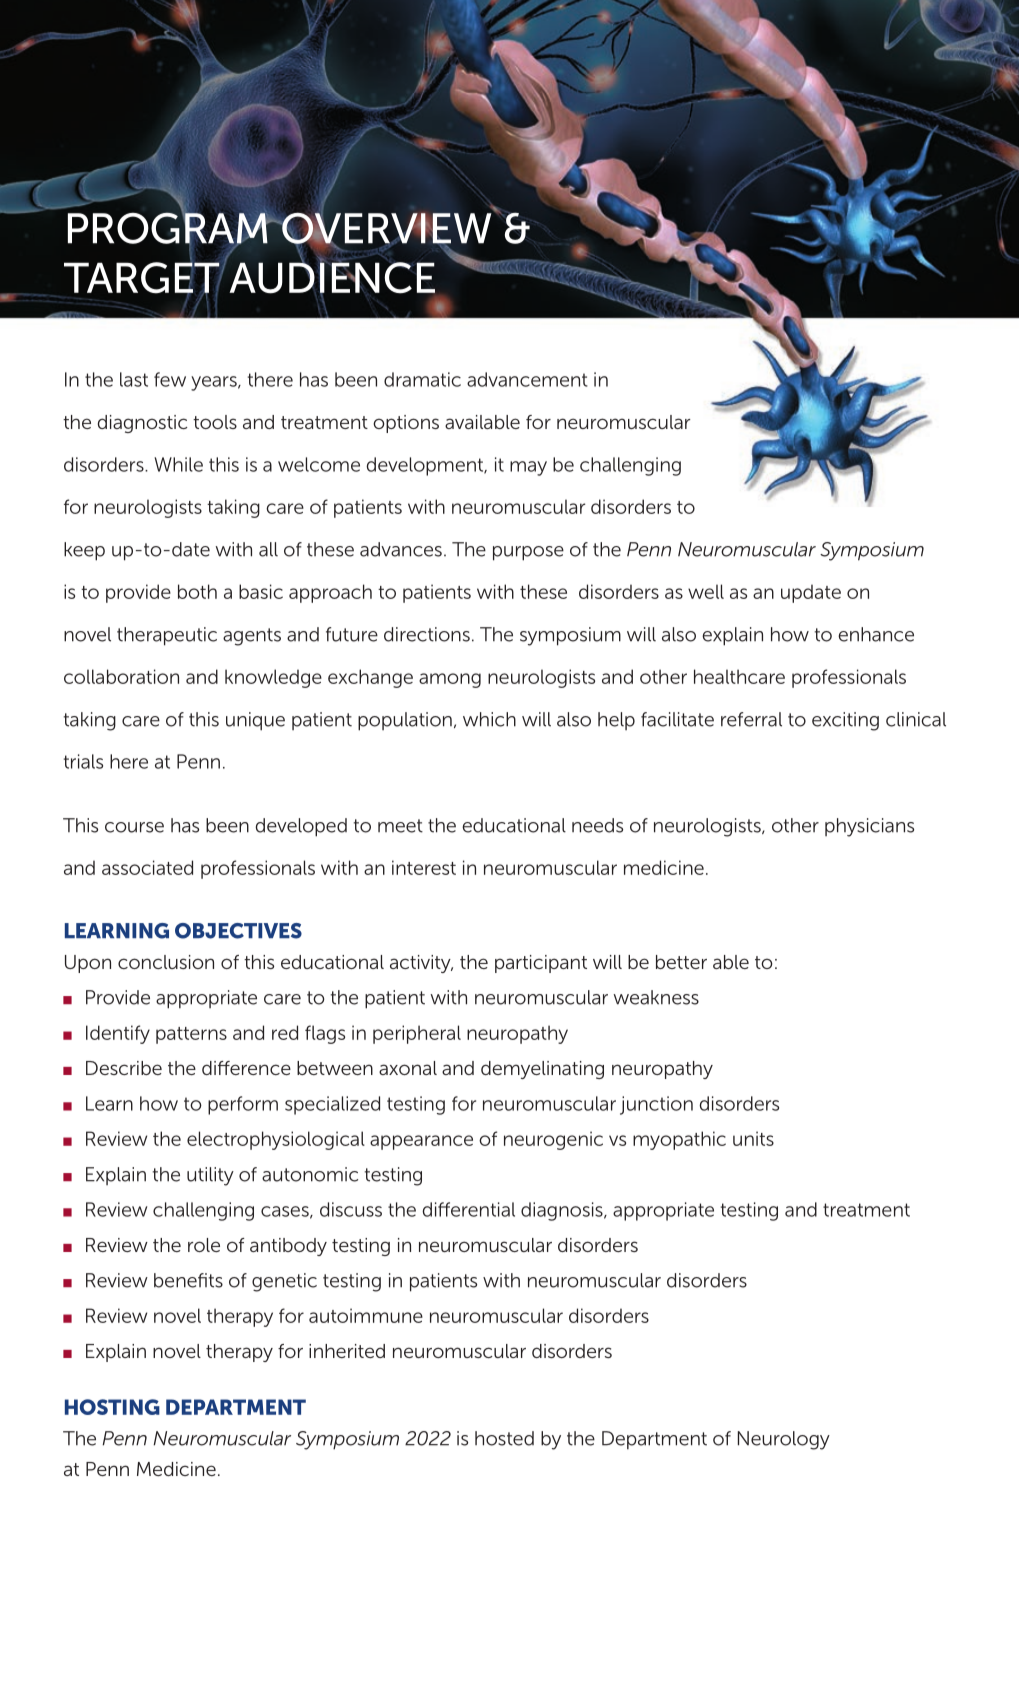 The height and width of the screenshot is (1698, 1019). I want to click on advancement, so click(527, 379).
